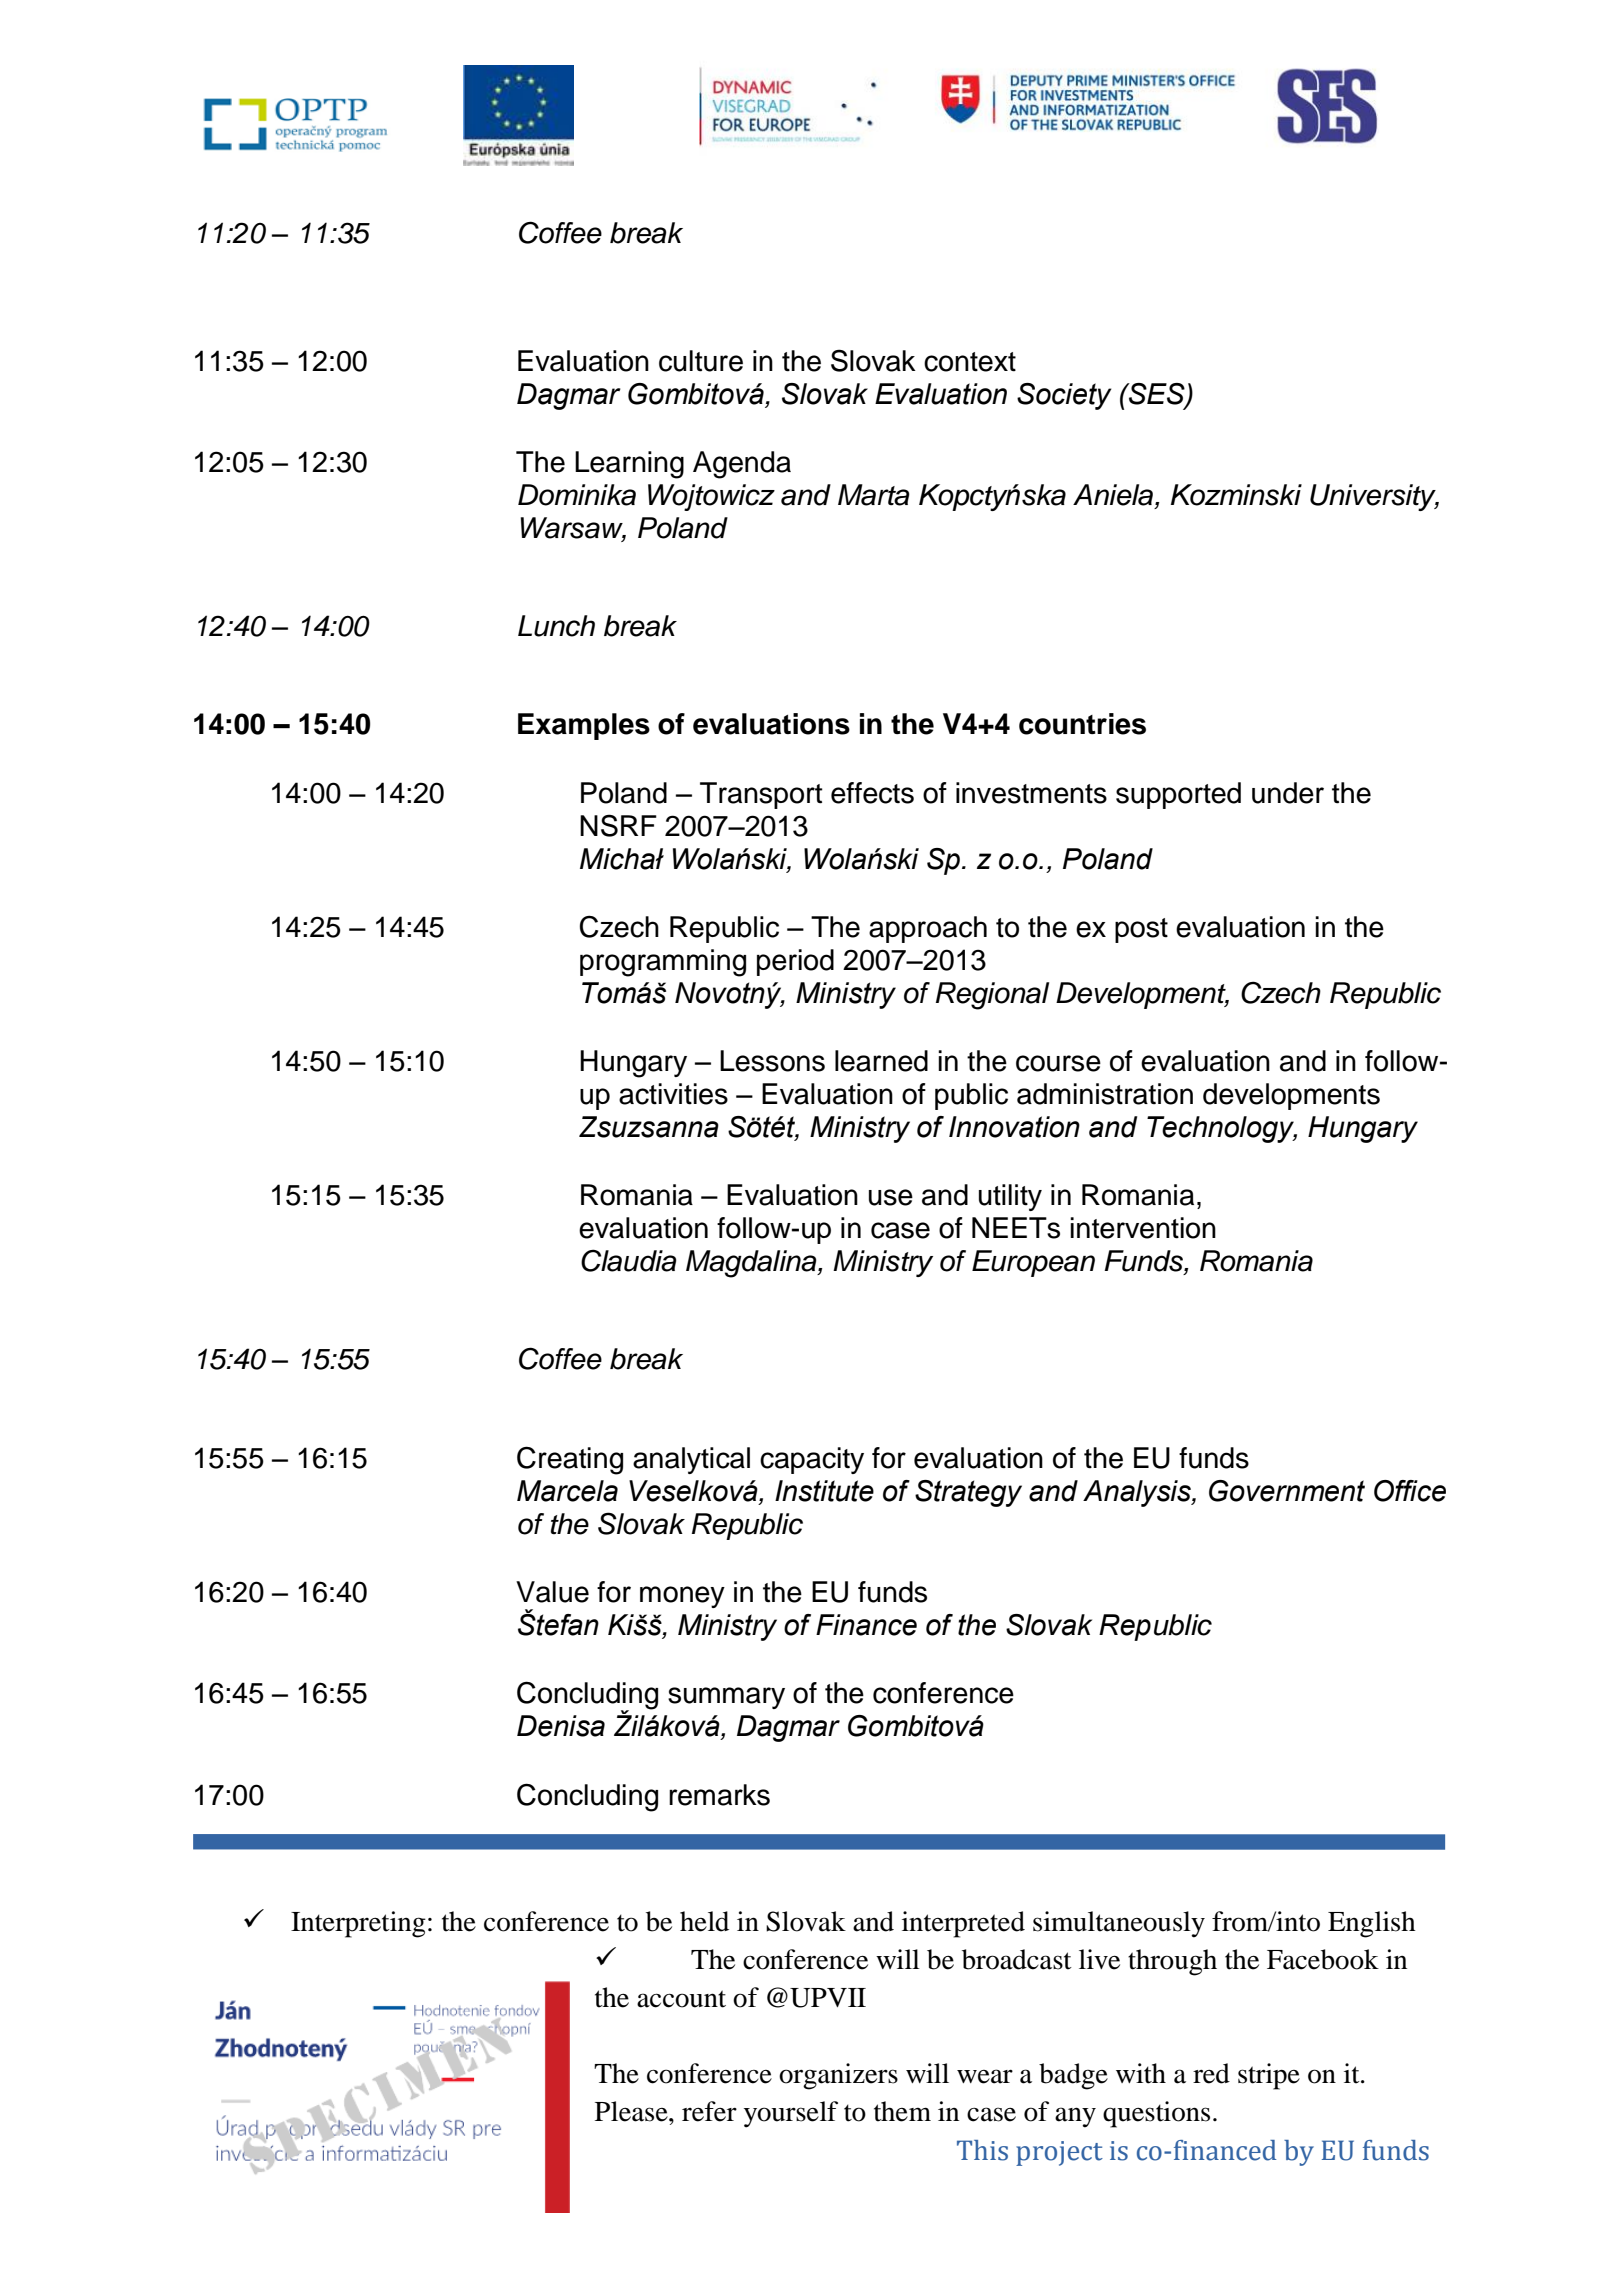  I want to click on Claudia, so click(629, 1260).
